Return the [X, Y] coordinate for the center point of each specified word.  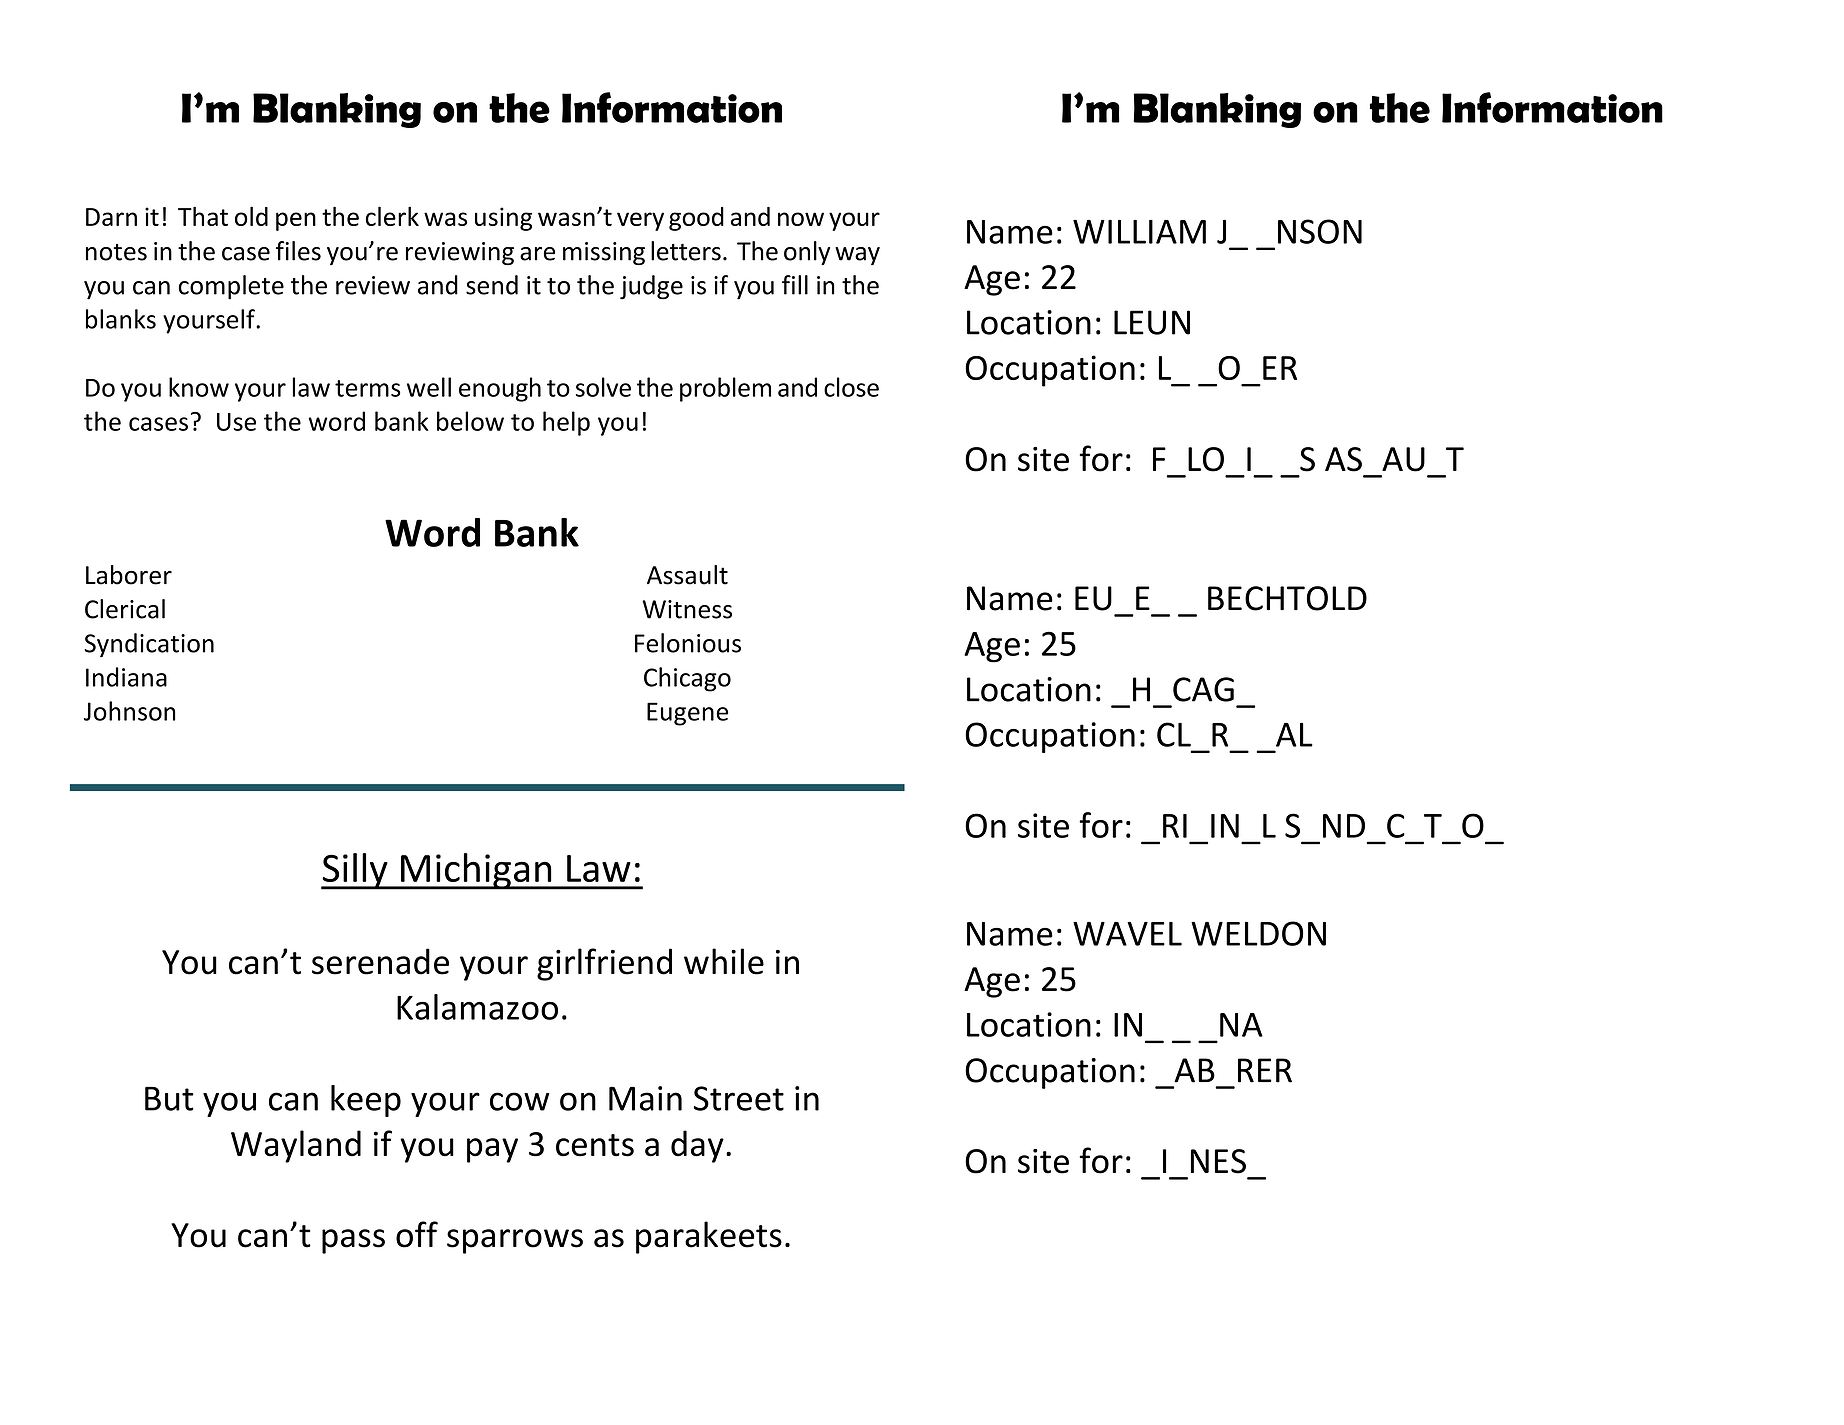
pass [353, 1241]
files [298, 251]
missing [604, 253]
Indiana [126, 677]
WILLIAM [1139, 232]
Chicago [687, 679]
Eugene [687, 714]
